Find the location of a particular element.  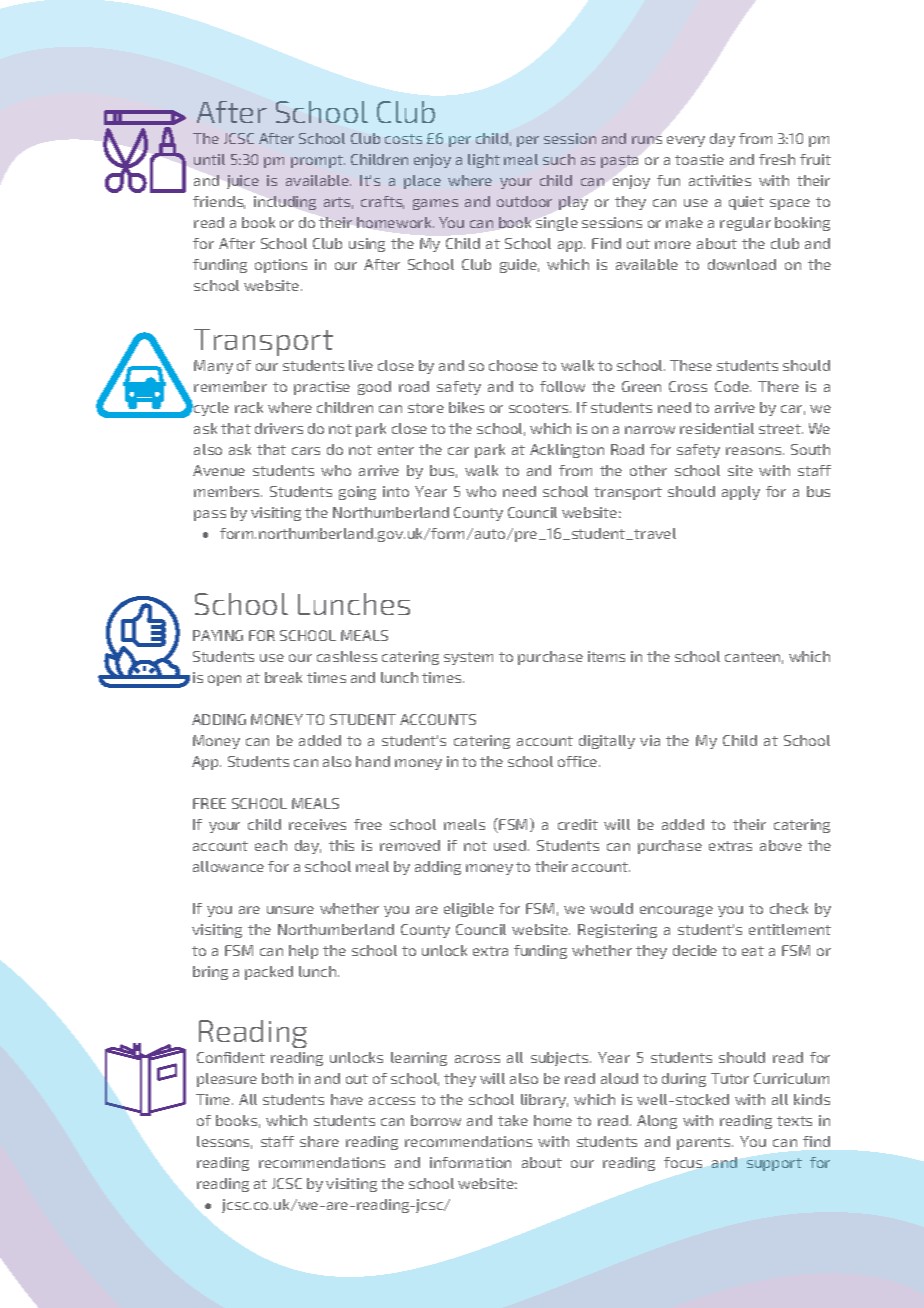

items is located at coordinates (606, 656).
